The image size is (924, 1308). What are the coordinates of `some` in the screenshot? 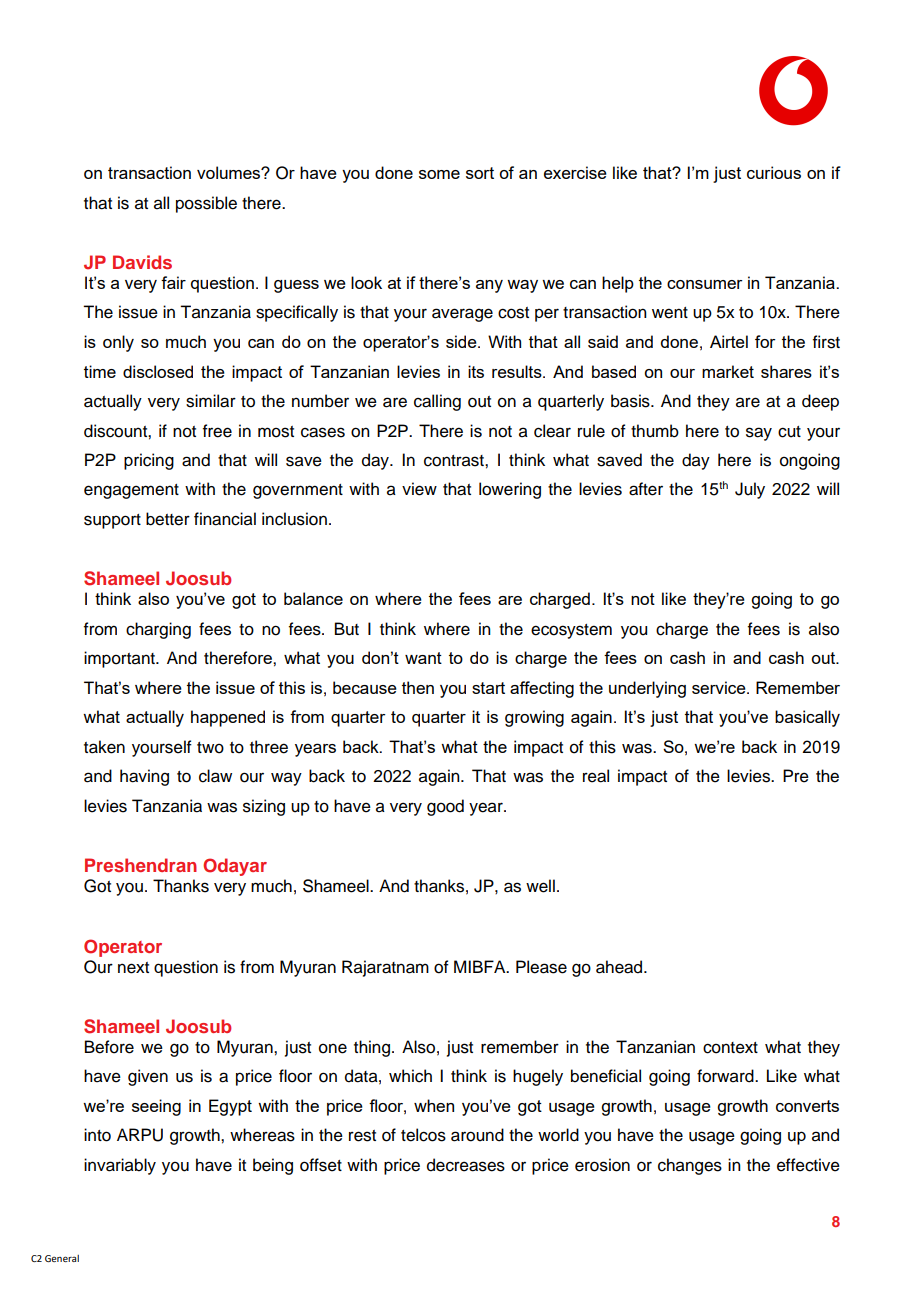 It's located at (439, 174).
